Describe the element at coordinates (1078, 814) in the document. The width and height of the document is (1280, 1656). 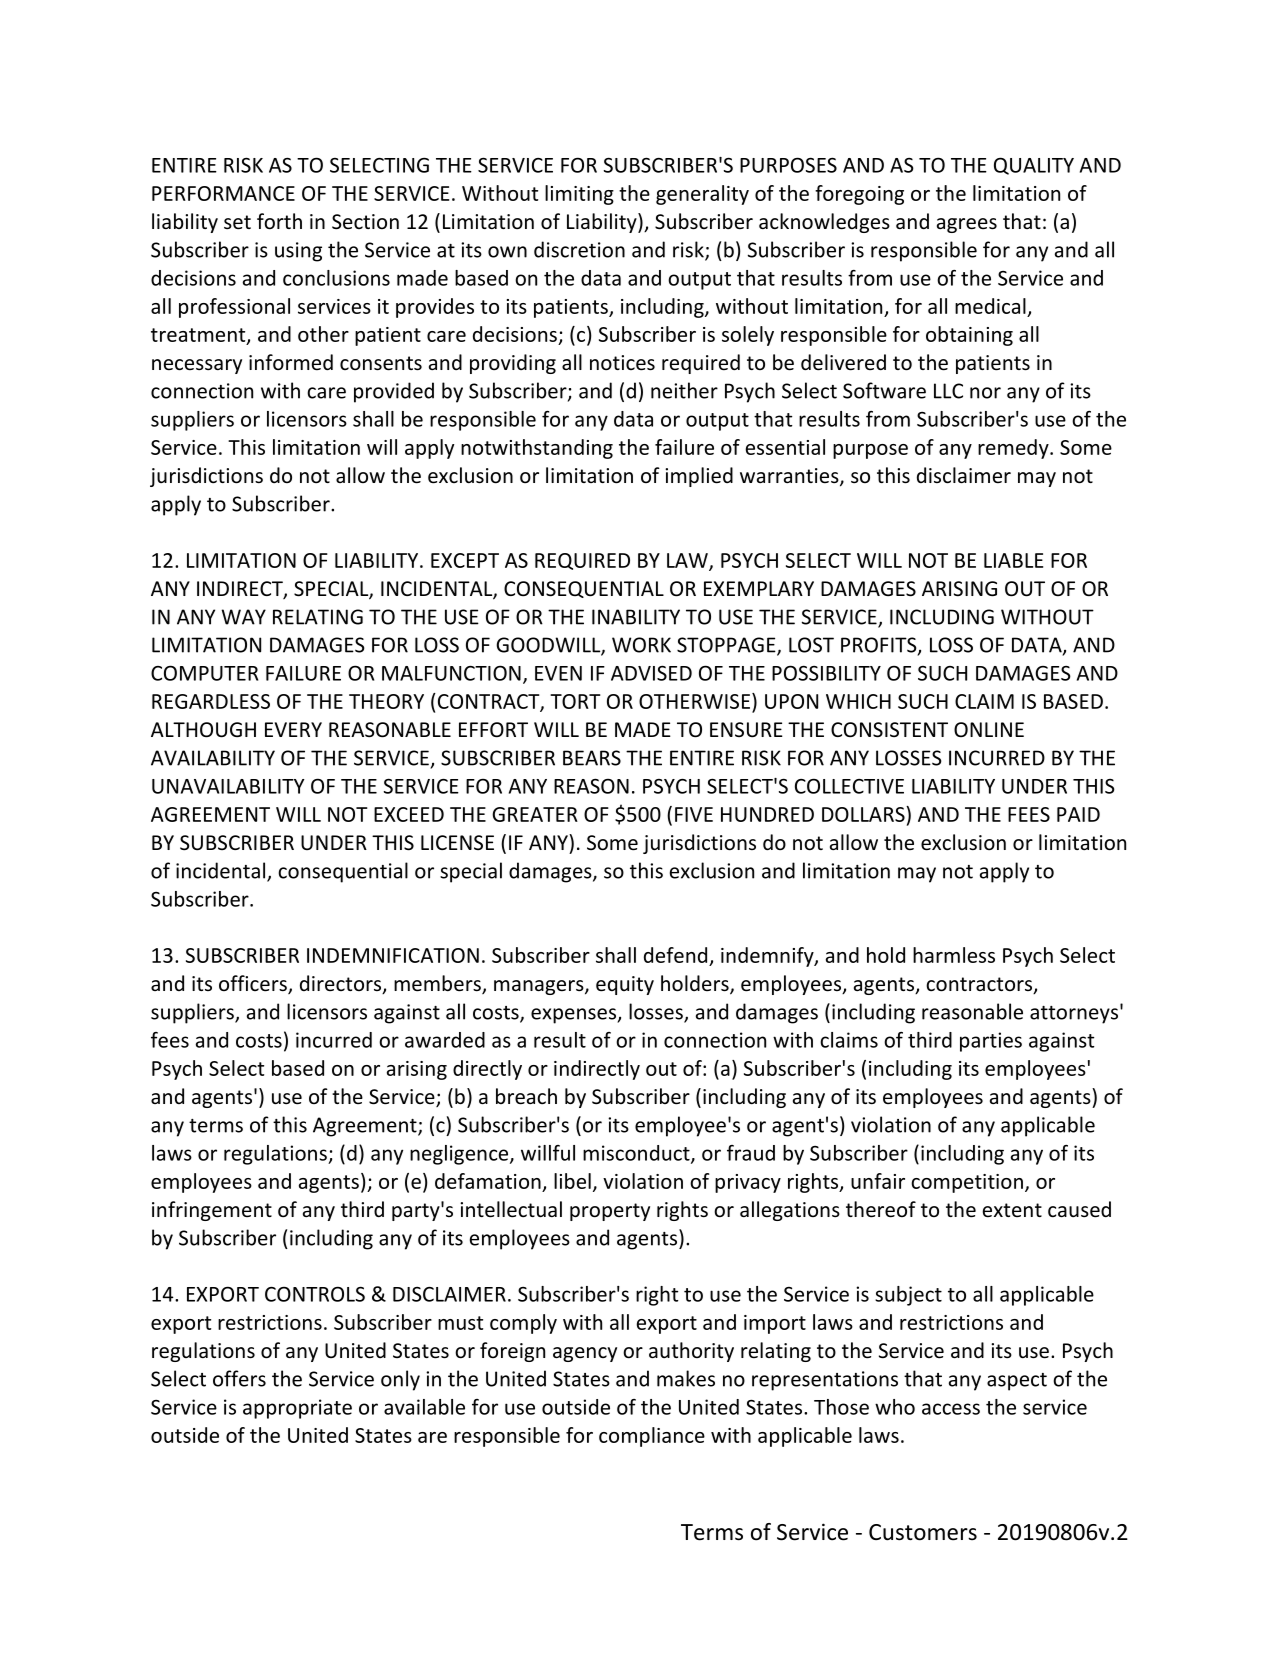
I see `PAID` at that location.
